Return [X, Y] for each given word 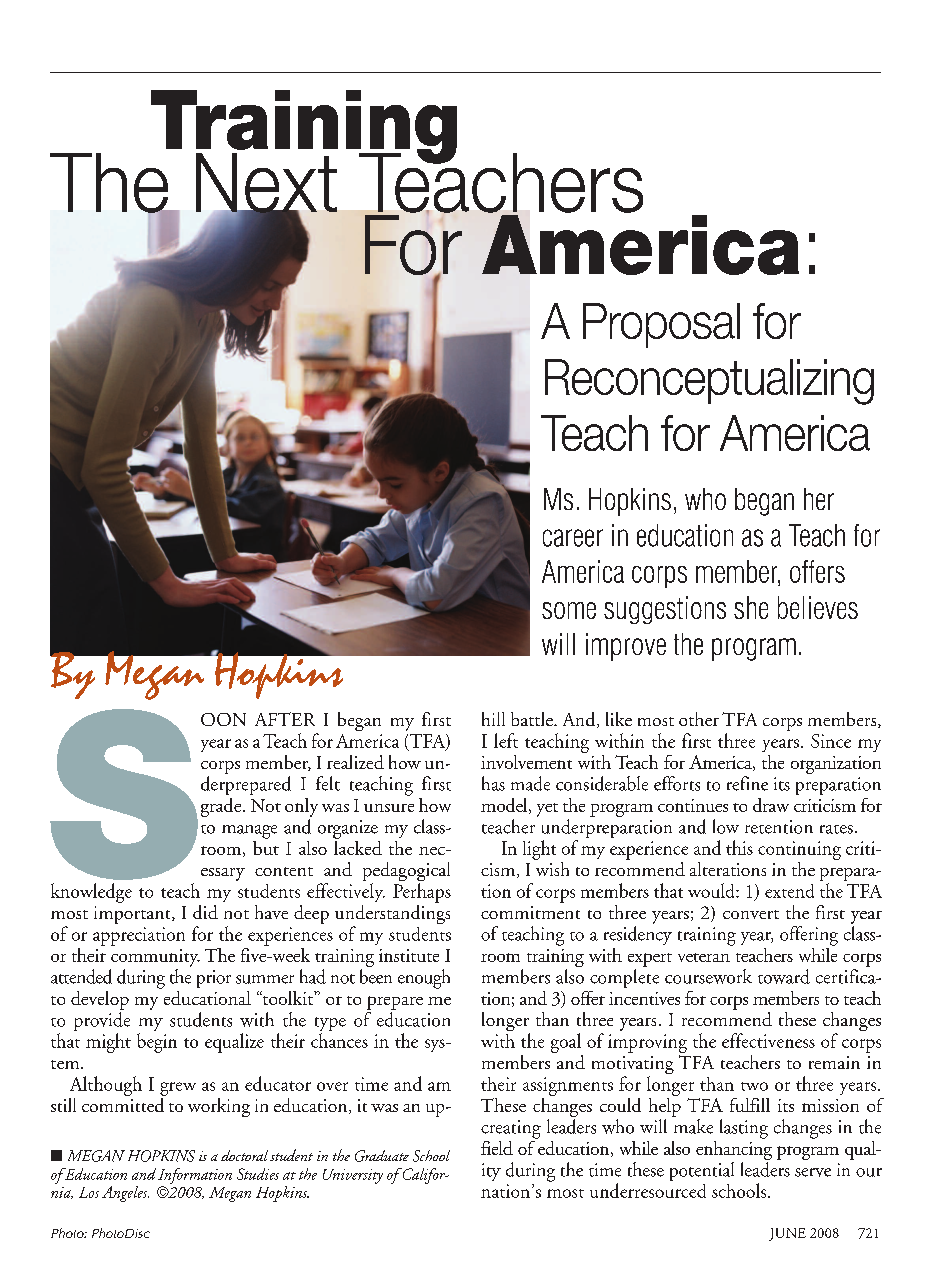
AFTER [285, 719]
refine [747, 783]
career [573, 538]
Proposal [661, 325]
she [751, 607]
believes [818, 607]
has [493, 783]
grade [222, 807]
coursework [708, 976]
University [353, 1176]
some [569, 610]
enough [424, 979]
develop [100, 1000]
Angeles [125, 1194]
